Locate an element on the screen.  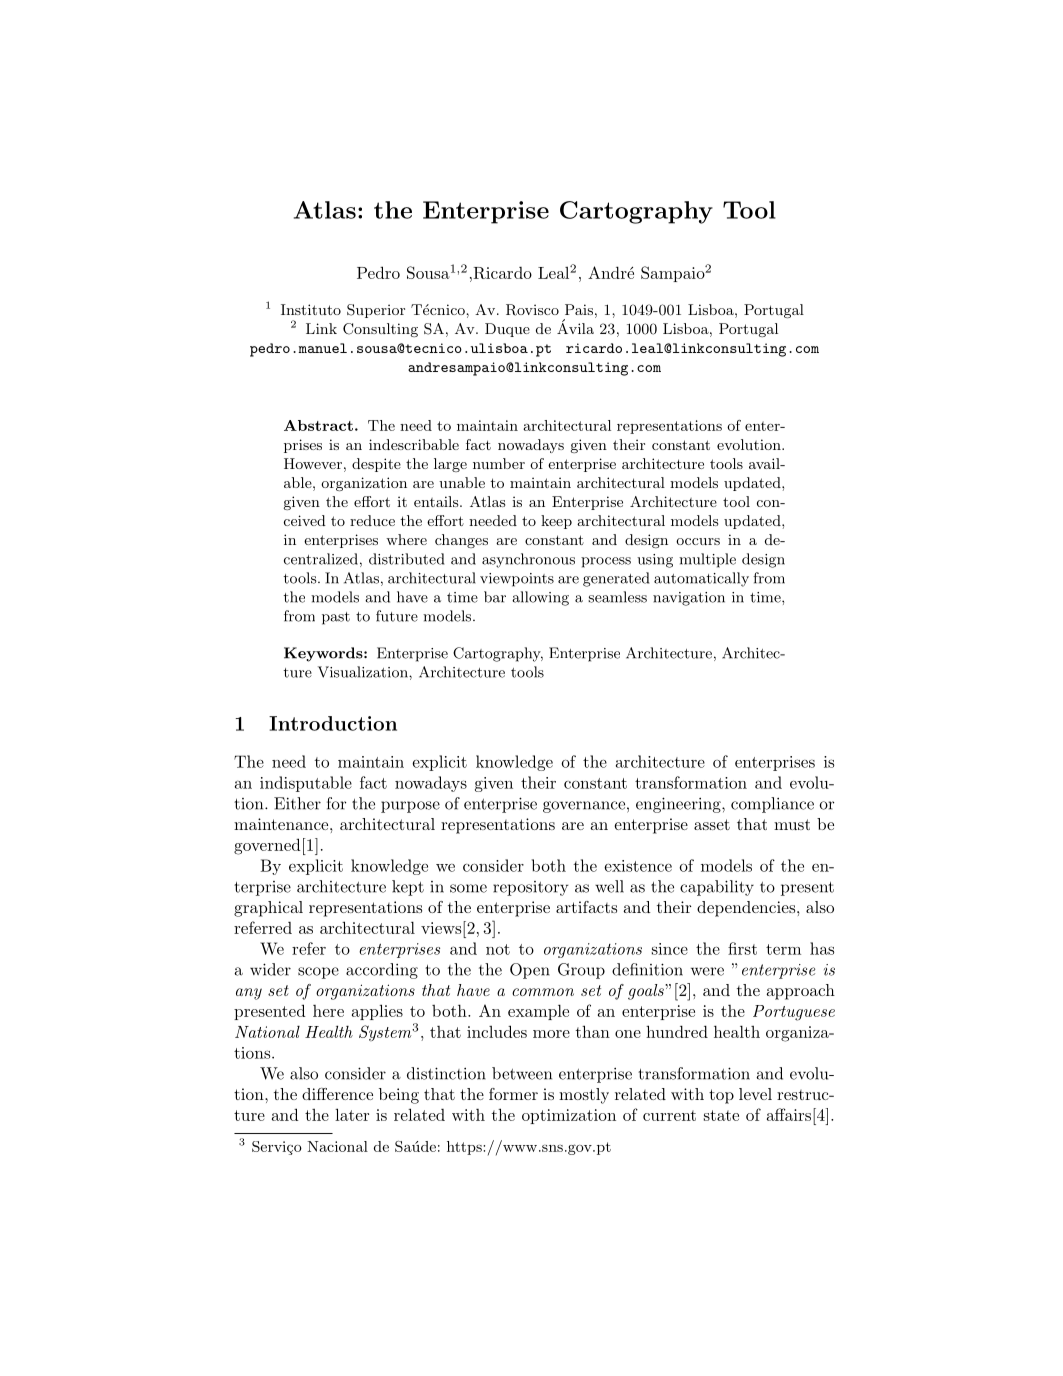
Instituto is located at coordinates (311, 309).
